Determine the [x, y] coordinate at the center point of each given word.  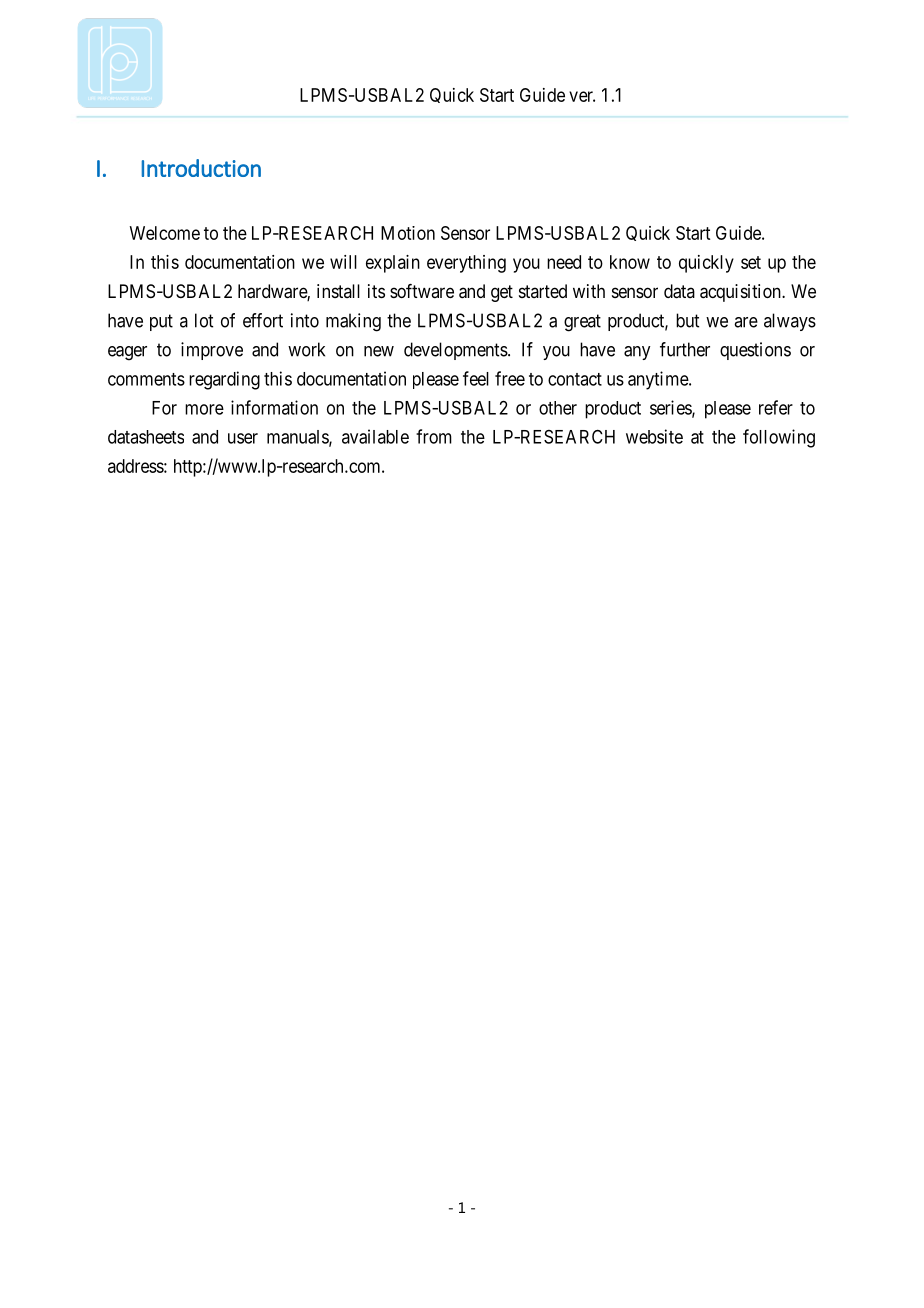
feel [476, 378]
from [434, 436]
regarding [224, 380]
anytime [659, 380]
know [630, 262]
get [502, 293]
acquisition [741, 293]
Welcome [165, 233]
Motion [408, 233]
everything [466, 264]
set [751, 262]
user [243, 438]
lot [204, 320]
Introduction [201, 168]
